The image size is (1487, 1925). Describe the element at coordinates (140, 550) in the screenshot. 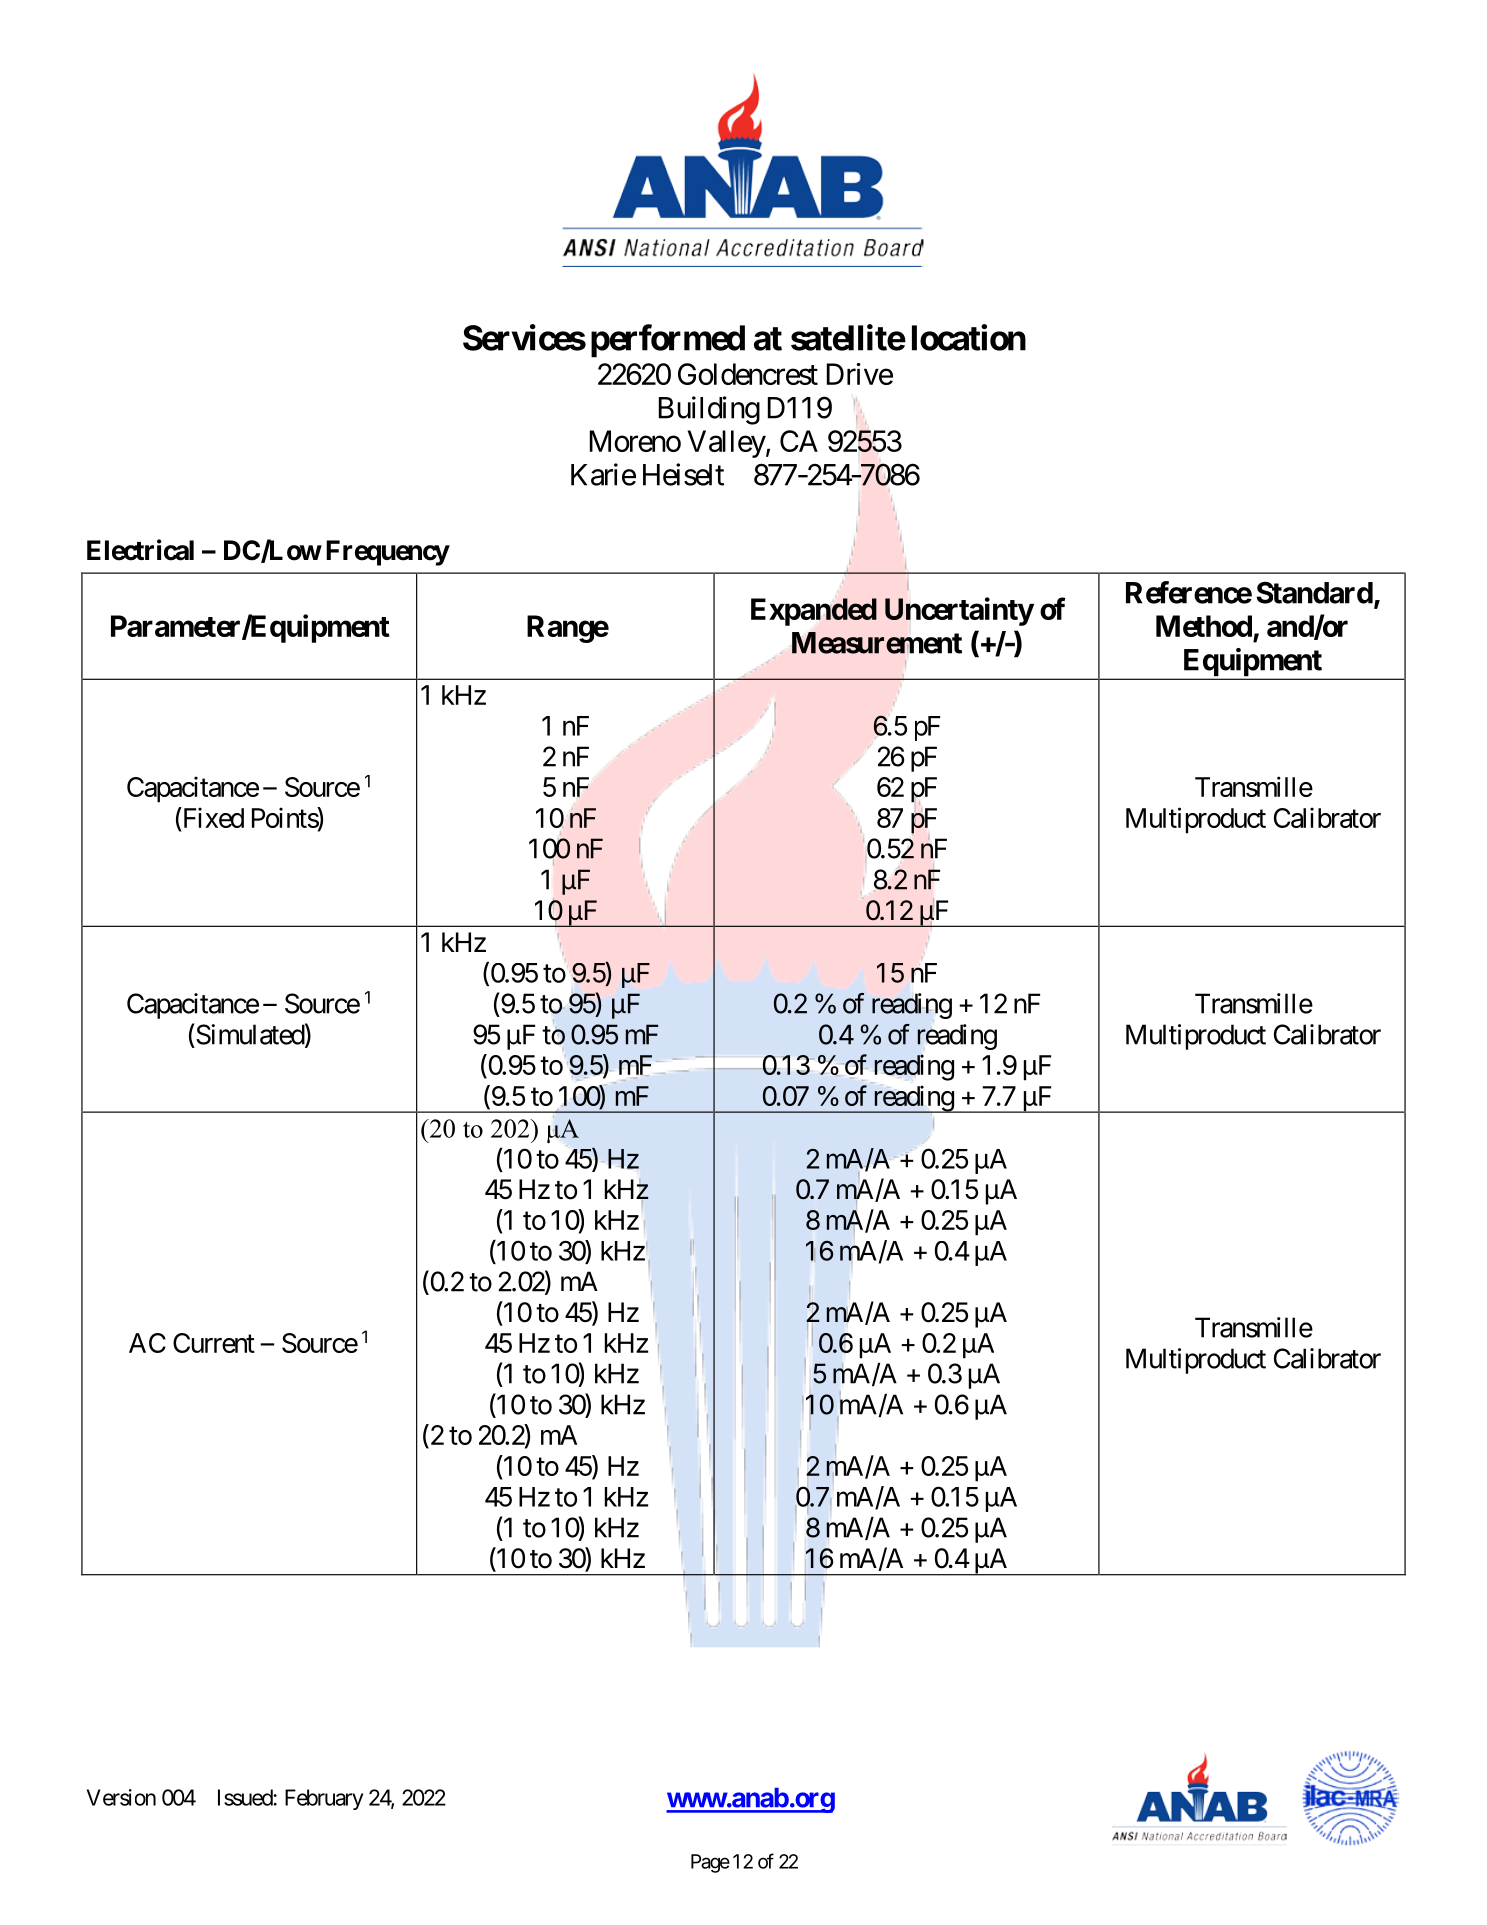

I see `Electrical` at that location.
